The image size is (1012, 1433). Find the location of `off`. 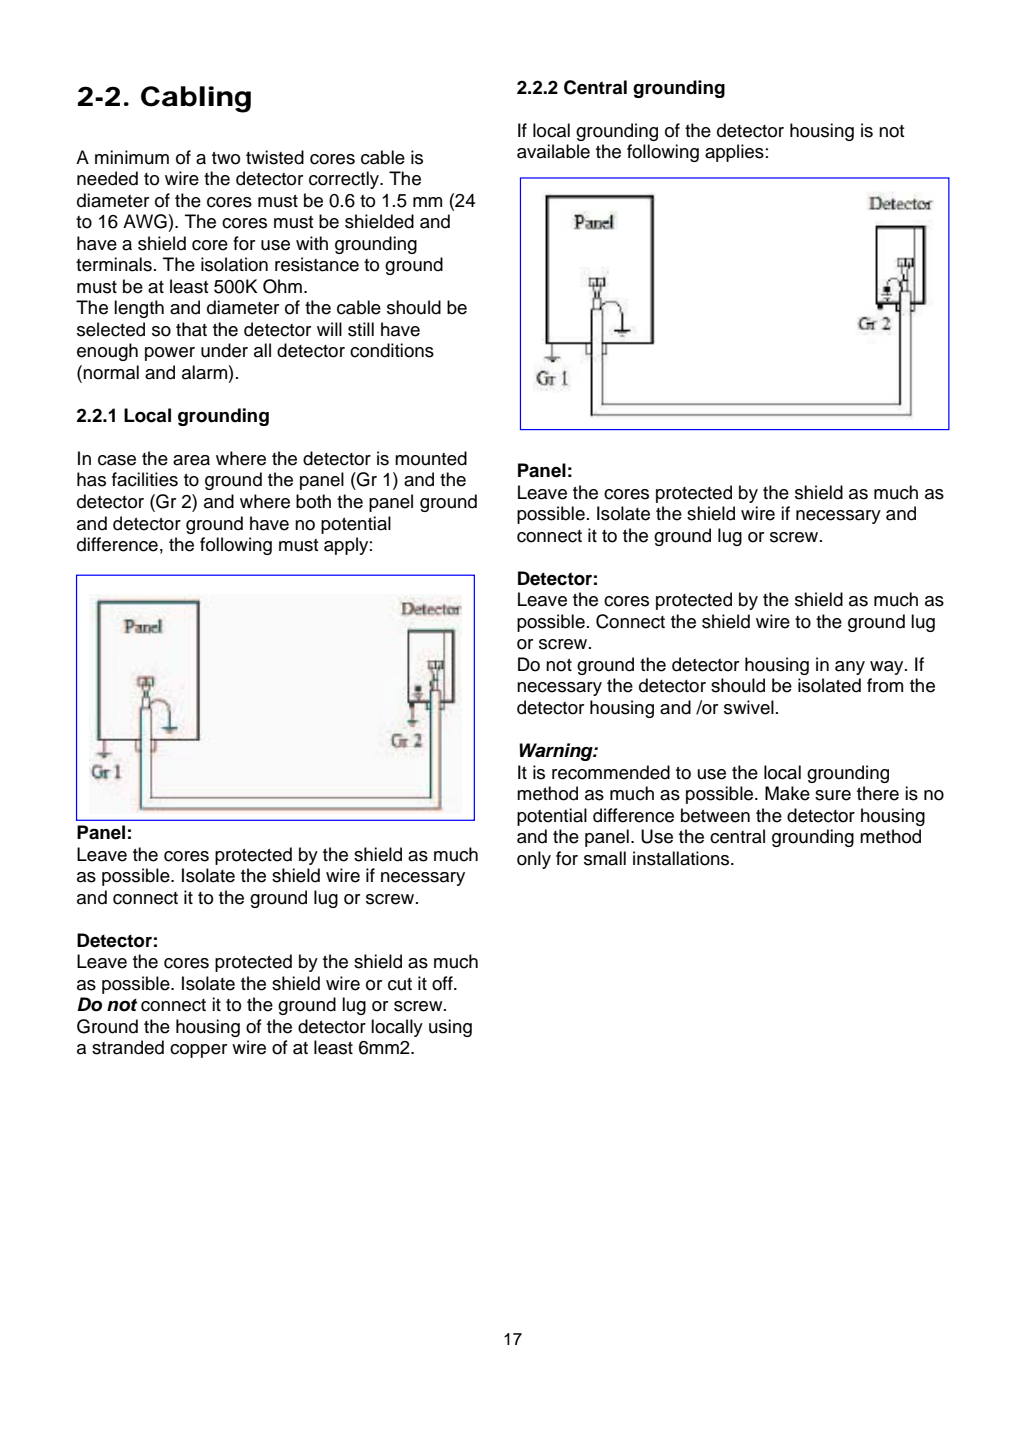

off is located at coordinates (443, 983).
